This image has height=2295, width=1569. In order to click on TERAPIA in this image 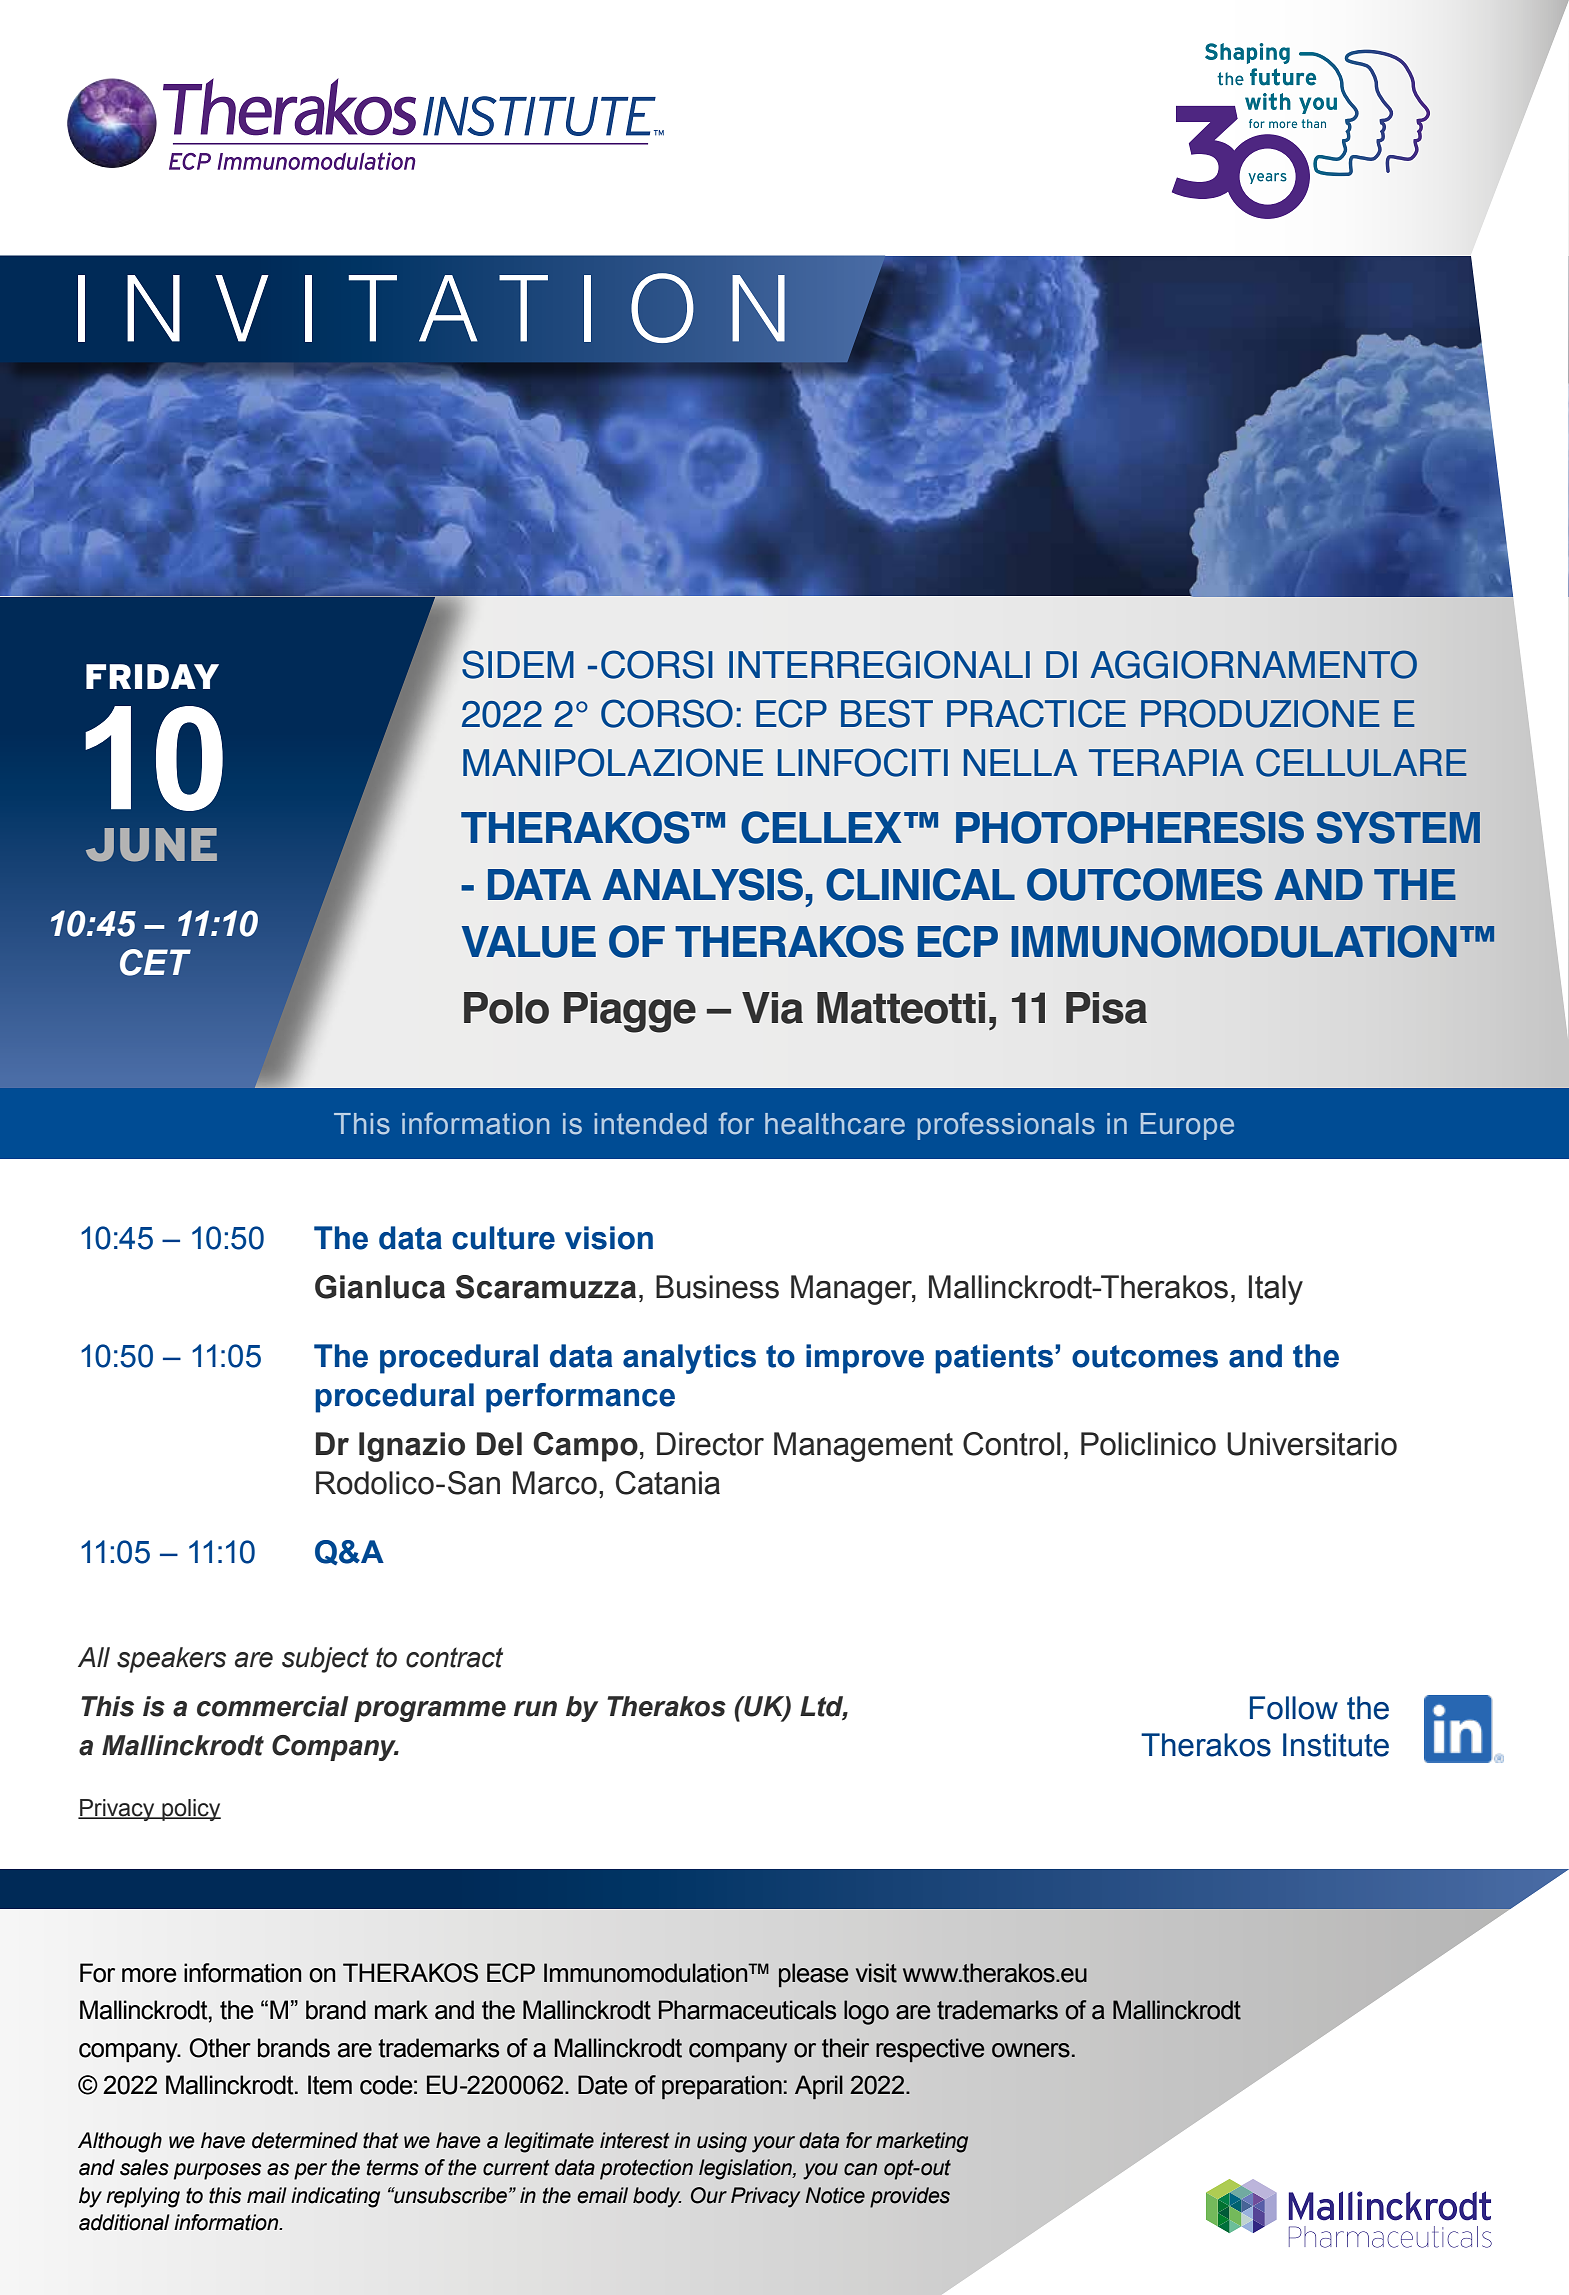, I will do `click(1166, 762)`.
